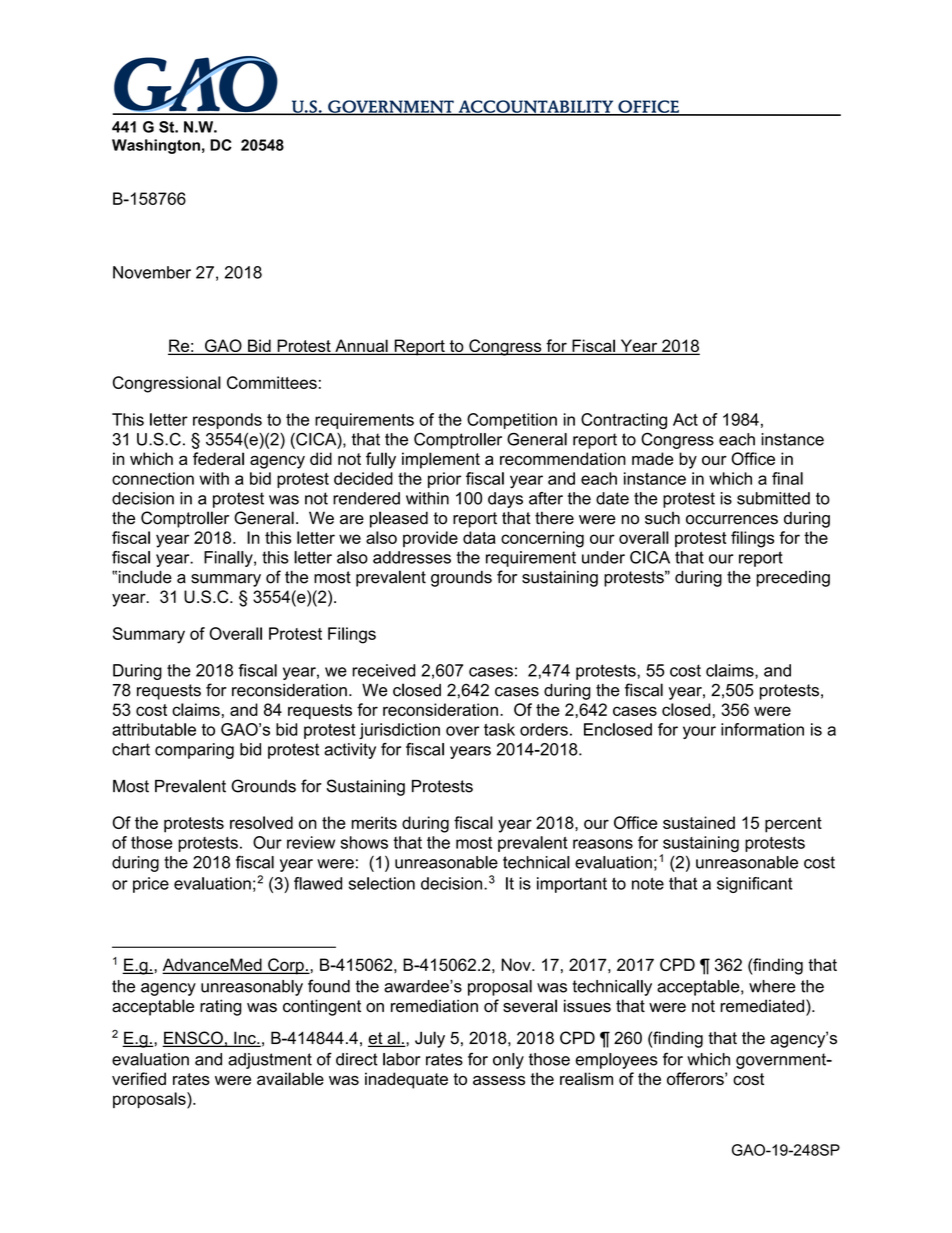 The height and width of the screenshot is (1233, 952). What do you see at coordinates (412, 557) in the screenshot?
I see `addresses` at bounding box center [412, 557].
